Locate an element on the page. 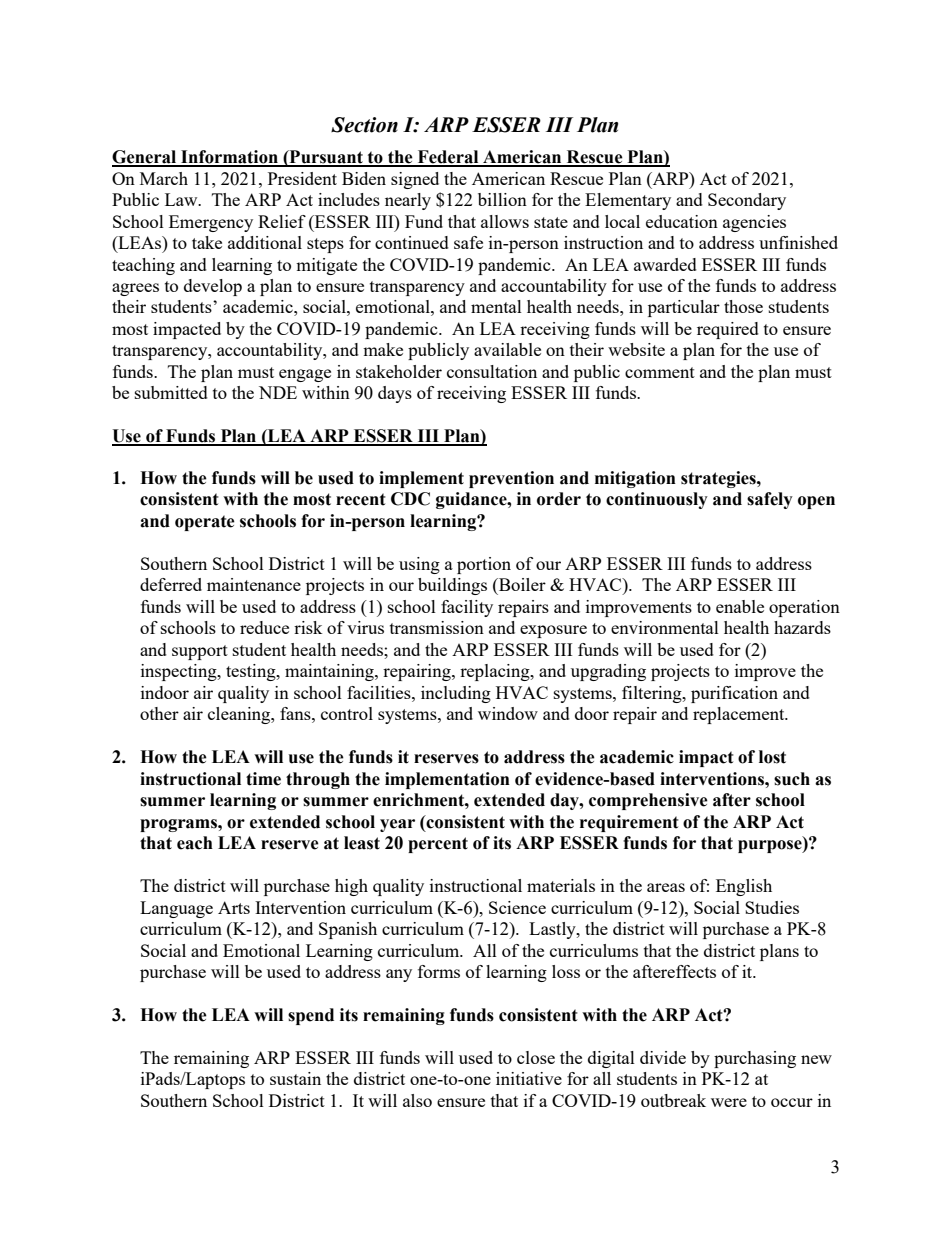 This image has width=952, height=1233. portion is located at coordinates (484, 565).
